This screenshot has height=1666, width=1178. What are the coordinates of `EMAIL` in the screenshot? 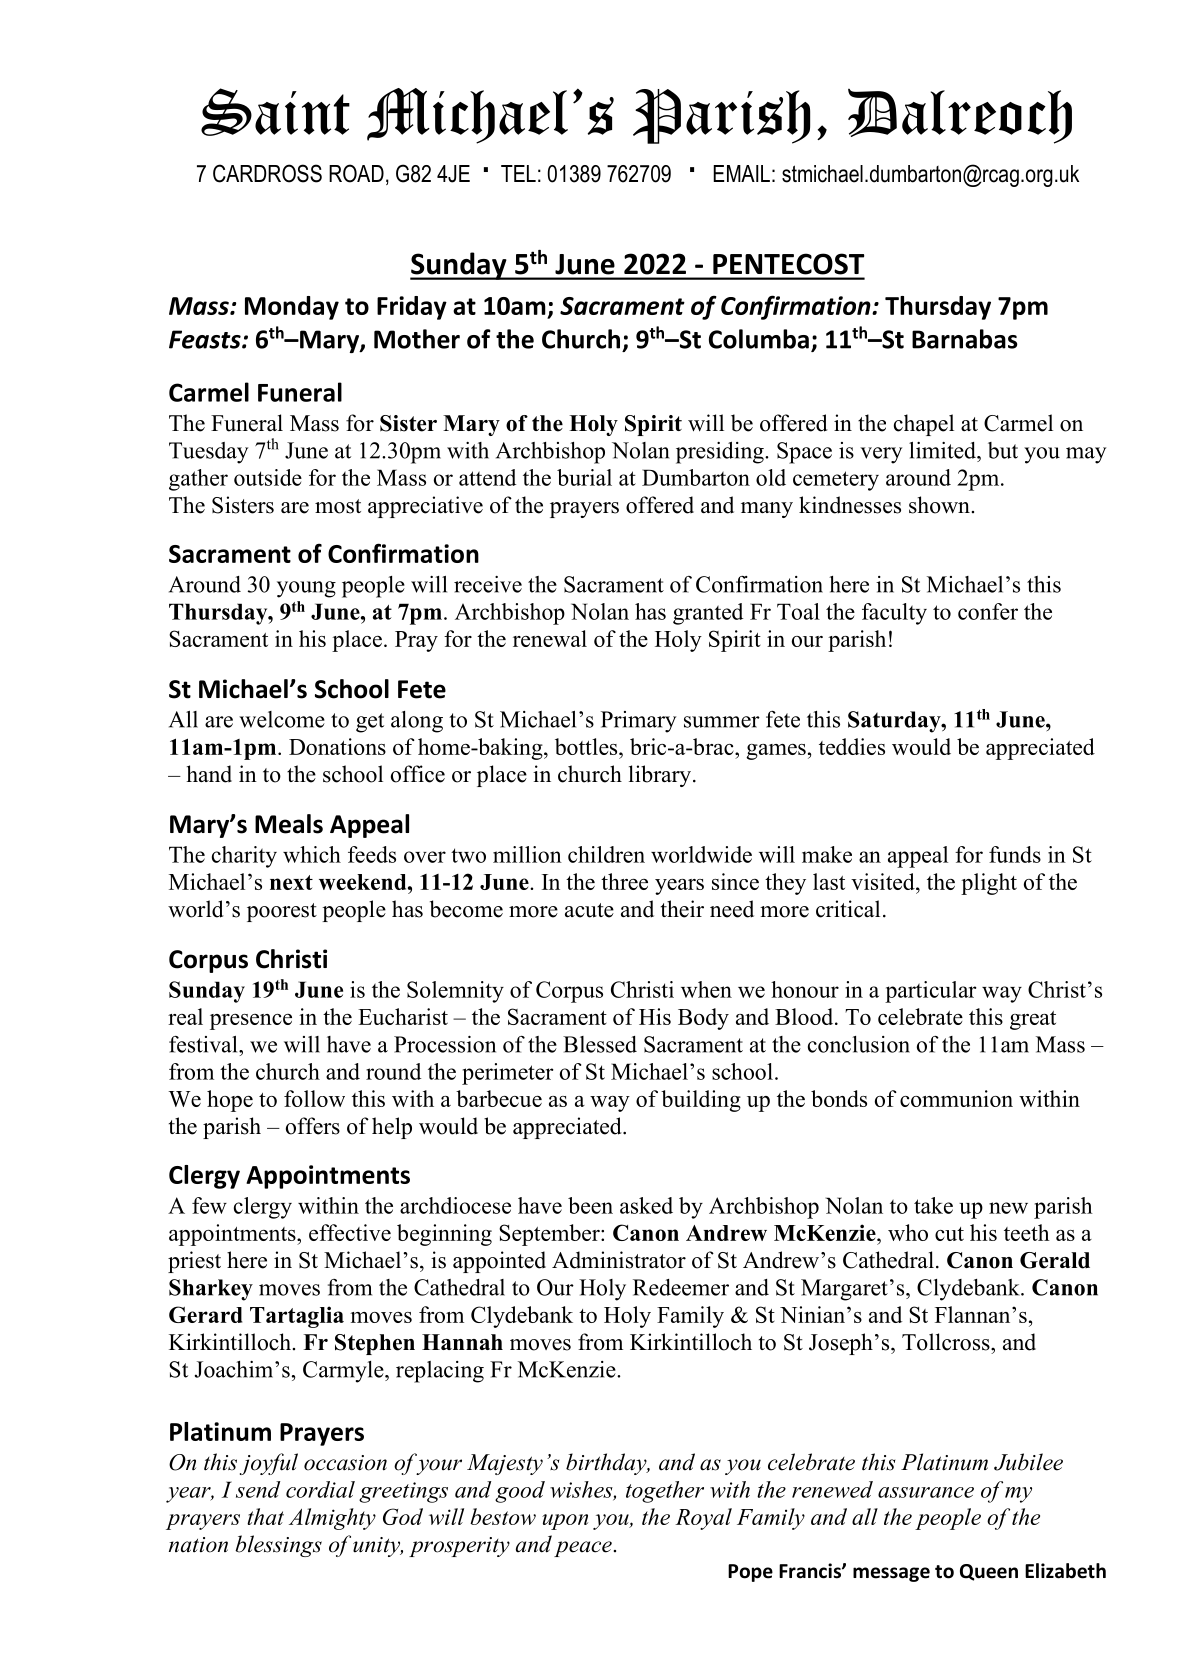 It's located at (741, 173).
